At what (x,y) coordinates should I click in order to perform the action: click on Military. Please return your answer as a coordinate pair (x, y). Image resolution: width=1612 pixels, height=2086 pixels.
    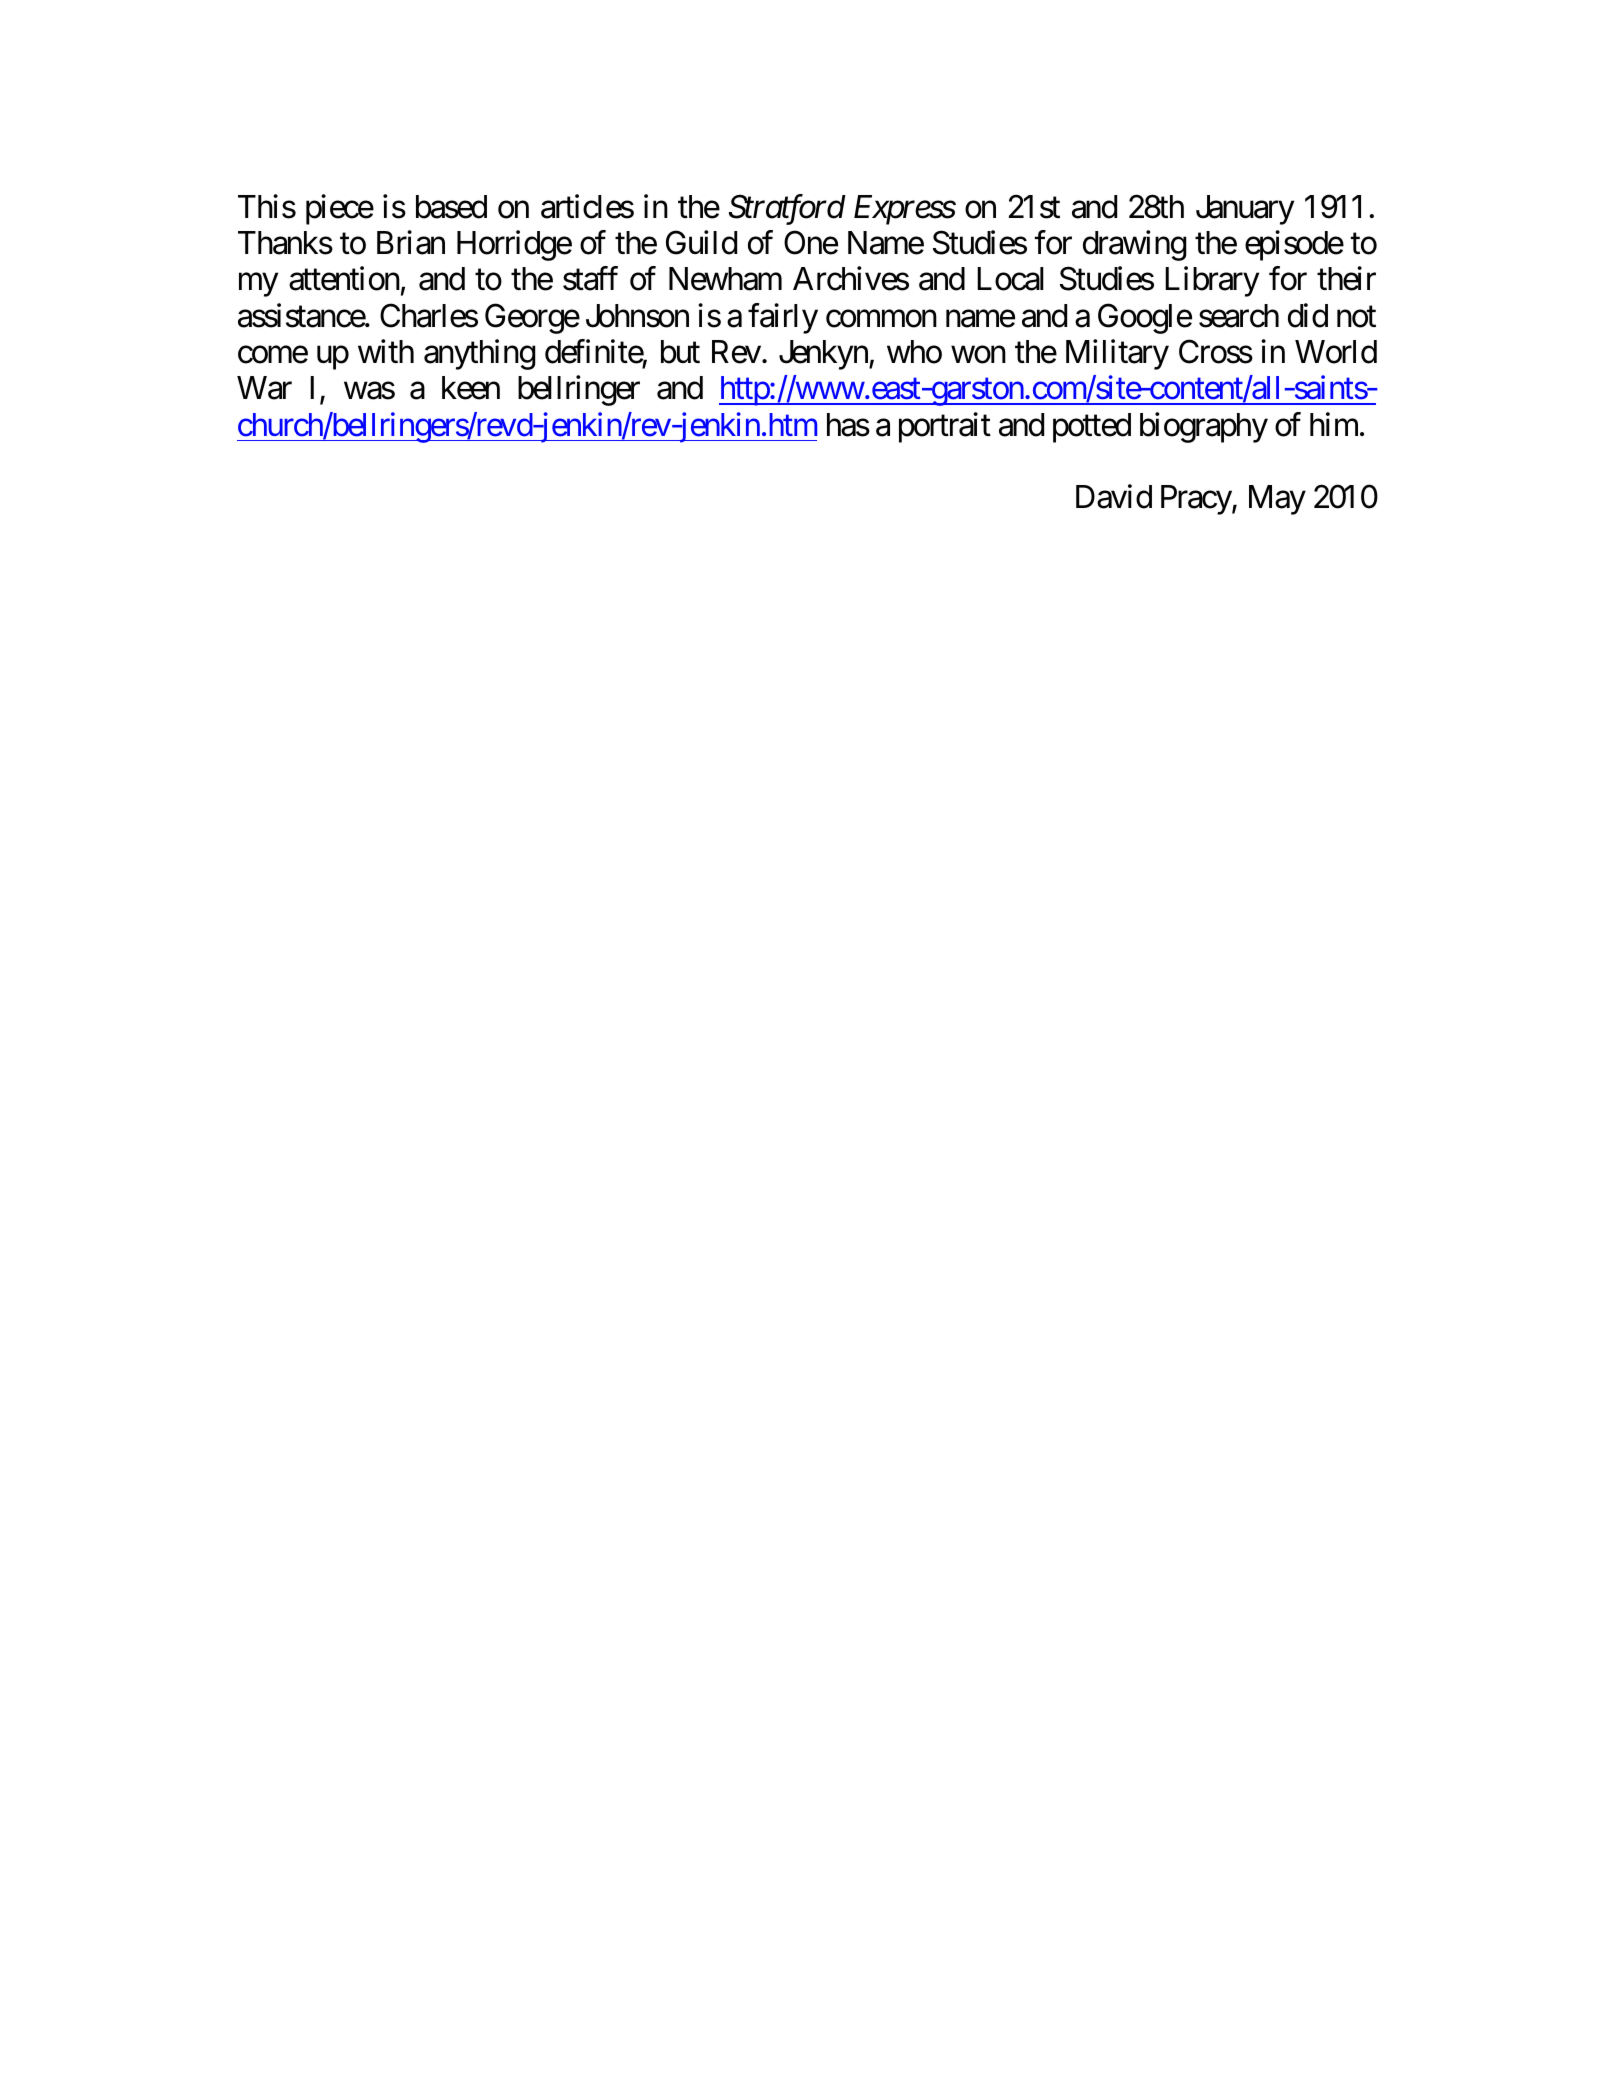
    Looking at the image, I should click on (1117, 354).
